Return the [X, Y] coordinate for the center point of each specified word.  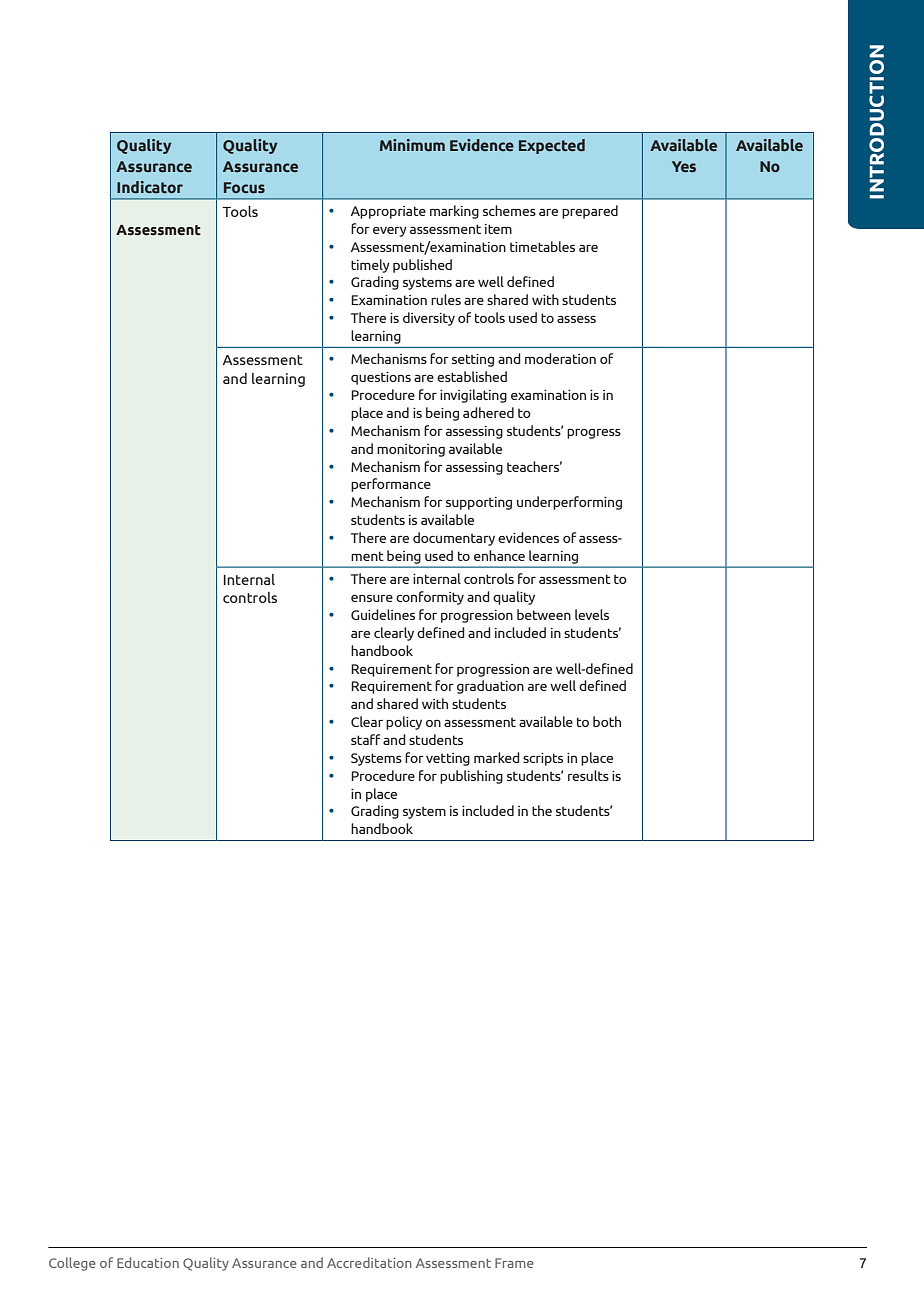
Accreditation [369, 1262]
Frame [514, 1263]
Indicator [150, 187]
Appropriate [388, 212]
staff [365, 739]
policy [404, 723]
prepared [590, 212]
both [607, 721]
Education [148, 1262]
